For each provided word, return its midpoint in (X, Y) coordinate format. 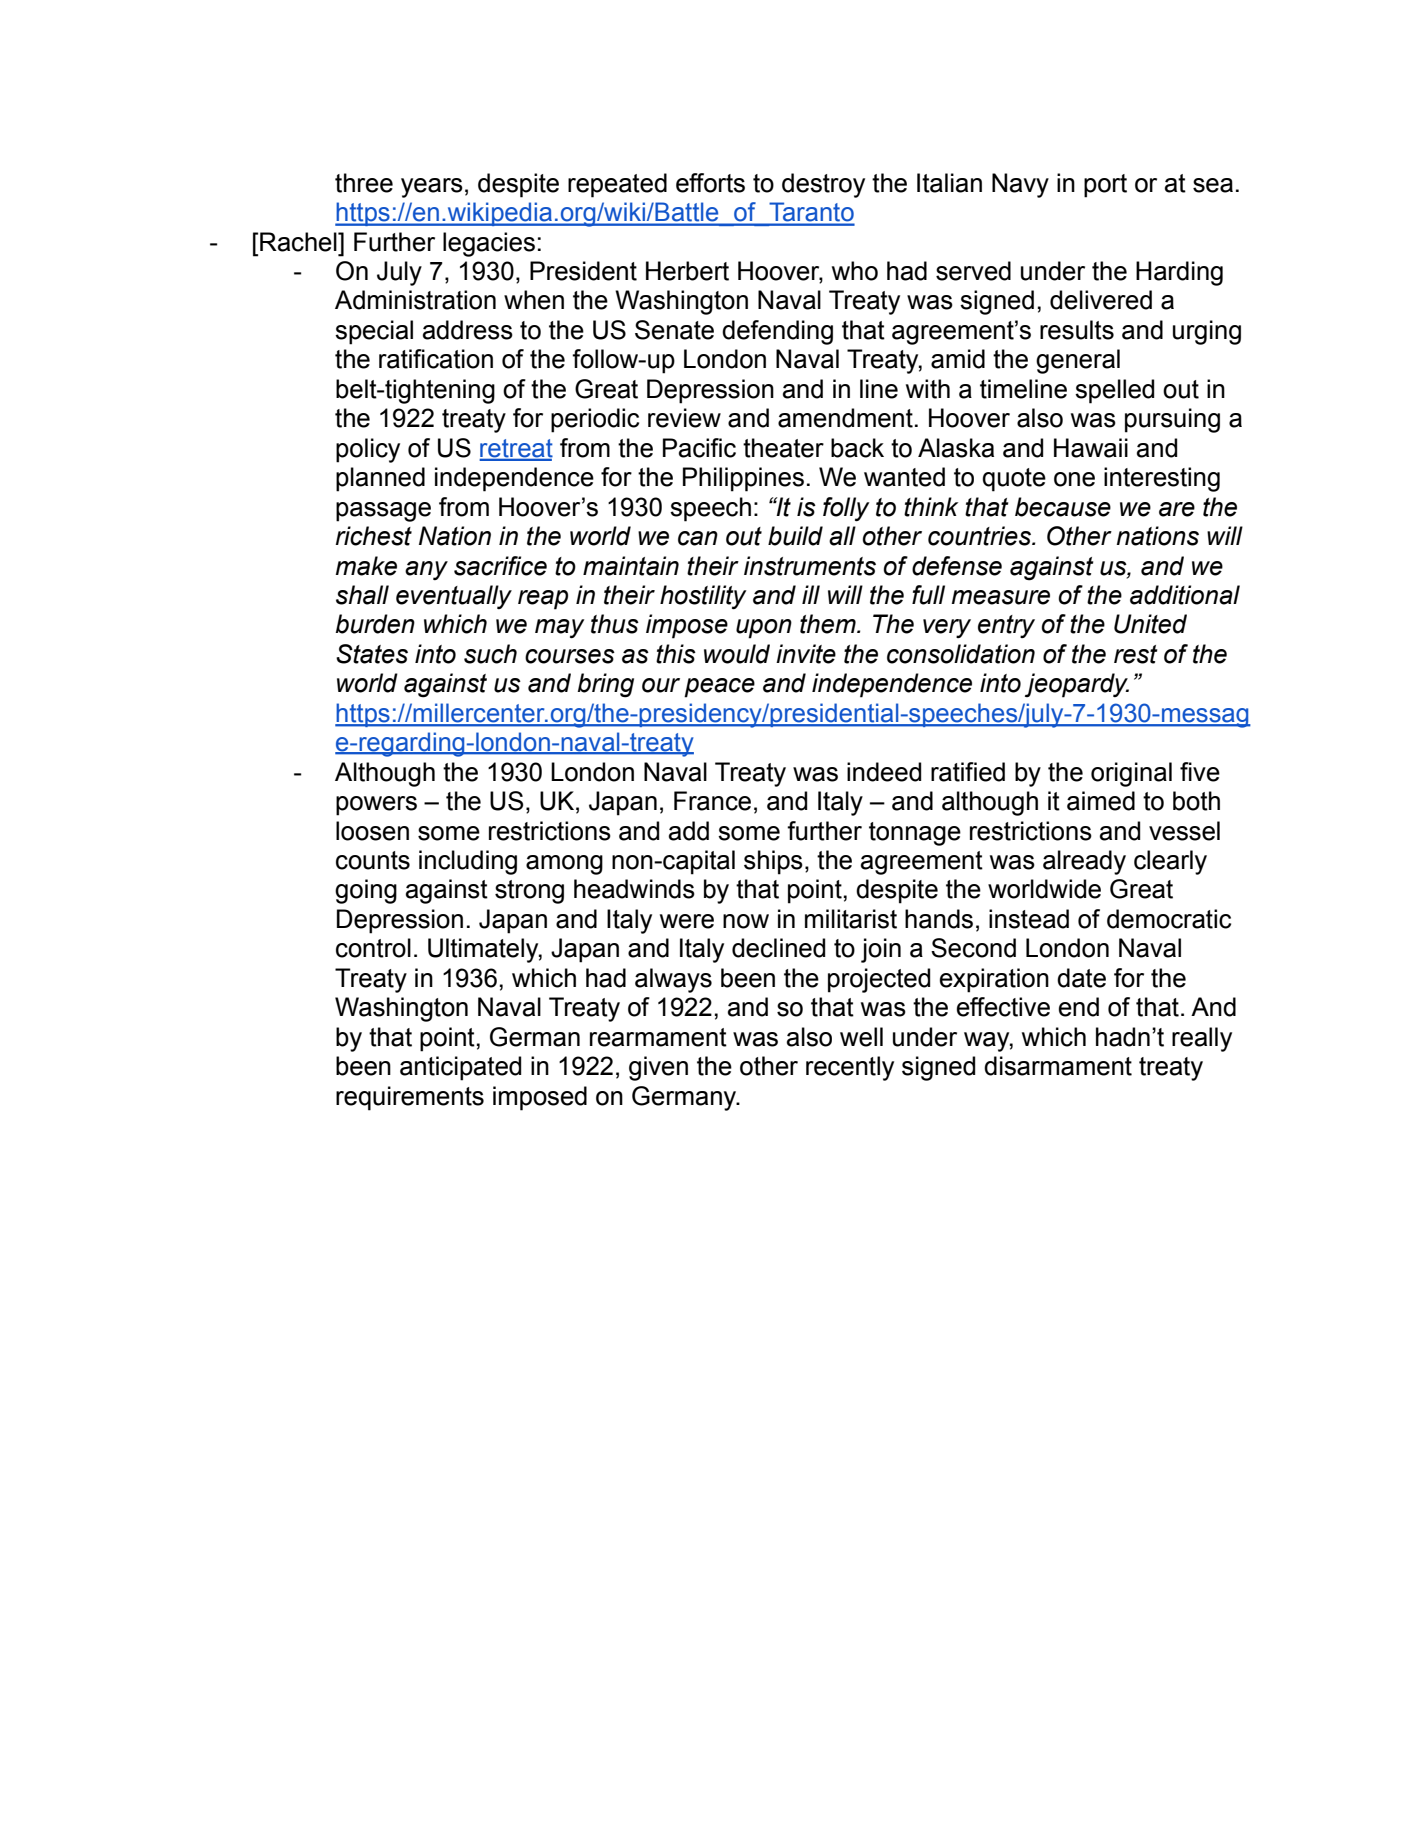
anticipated (460, 1068)
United (1150, 624)
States (372, 654)
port (1105, 186)
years (432, 188)
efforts (710, 183)
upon (764, 629)
